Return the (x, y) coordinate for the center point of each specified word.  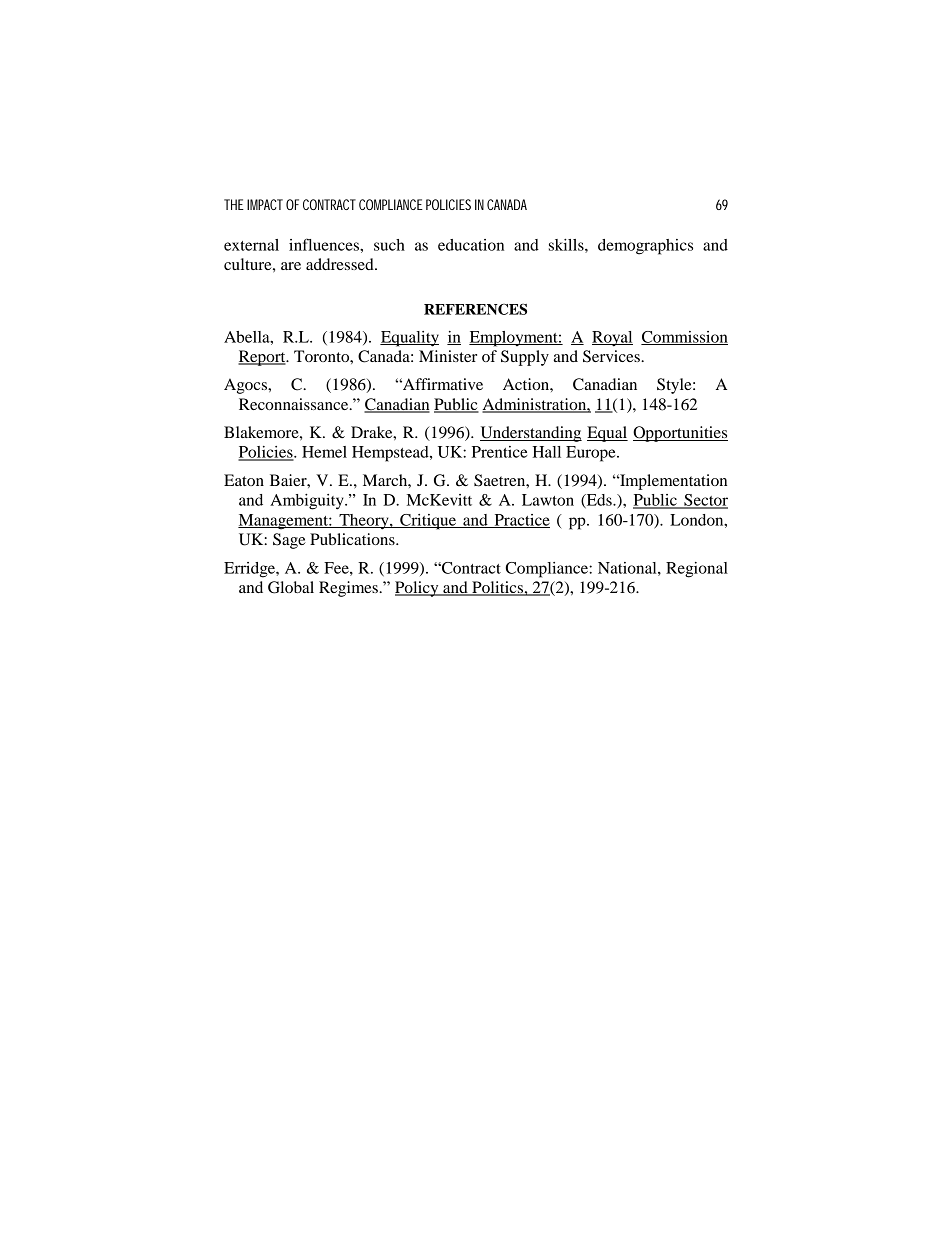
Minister (448, 356)
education (471, 245)
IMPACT (265, 204)
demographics (645, 247)
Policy (418, 589)
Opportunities (680, 434)
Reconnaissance (295, 404)
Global (291, 587)
